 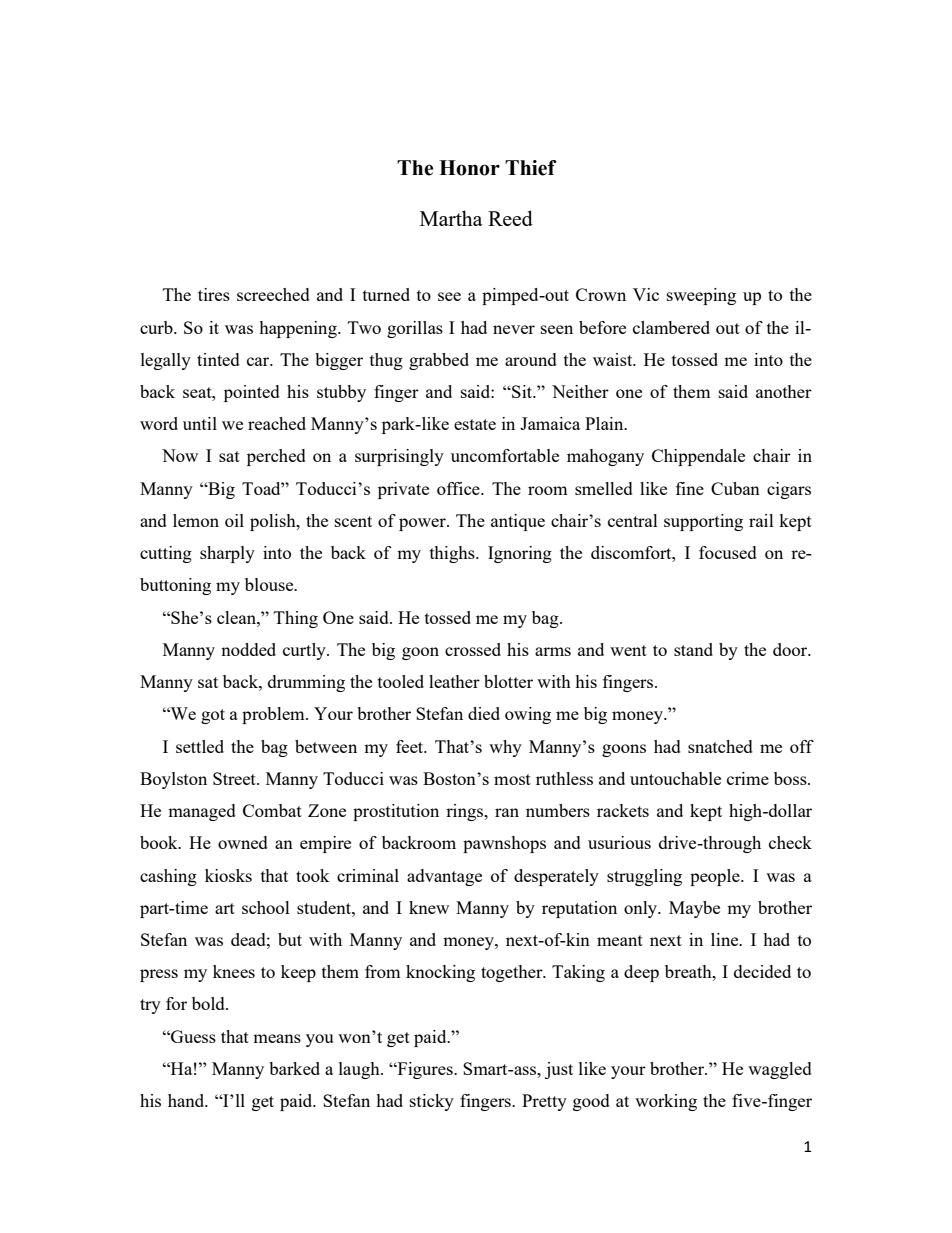 I want to click on tires, so click(x=214, y=294).
